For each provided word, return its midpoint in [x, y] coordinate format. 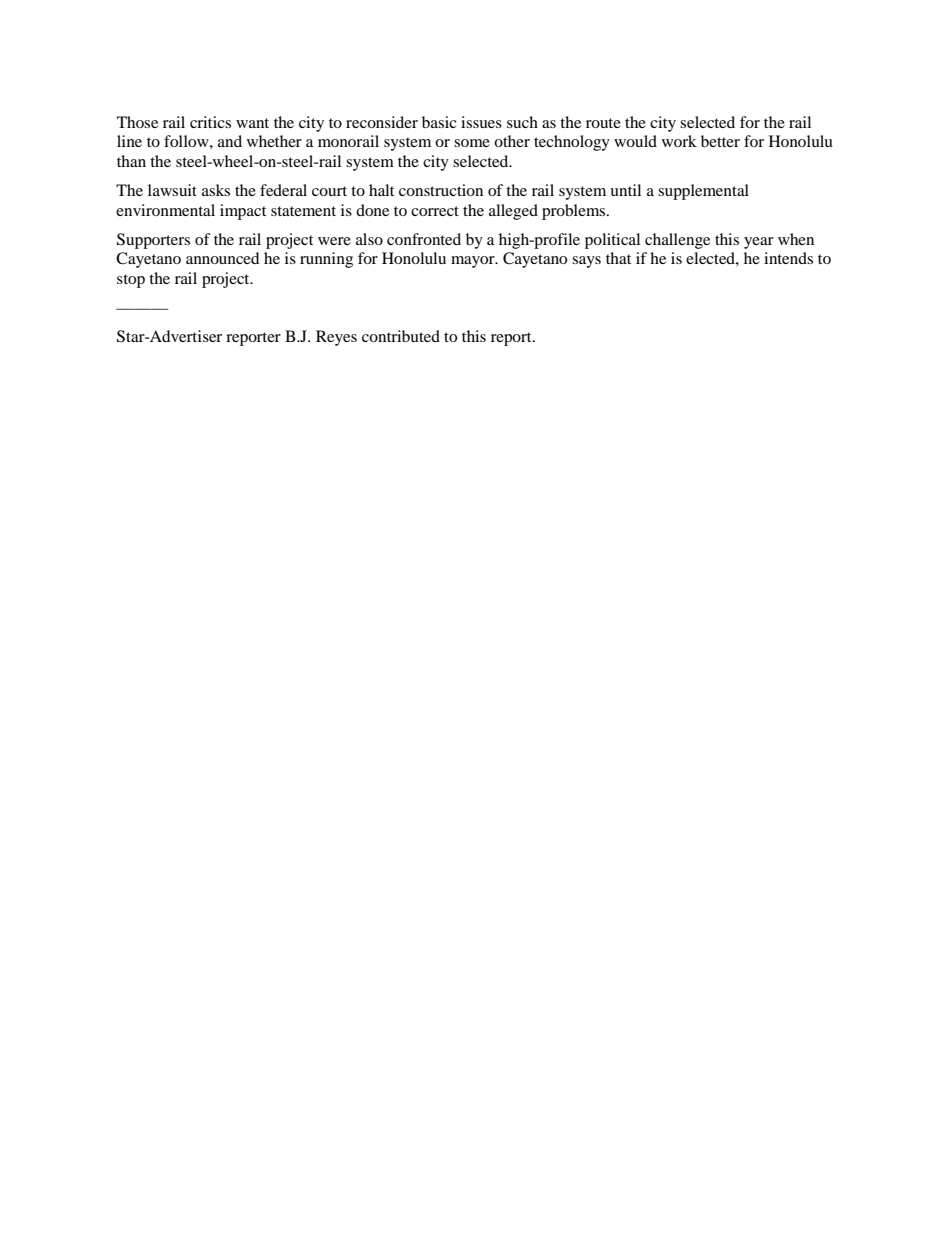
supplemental [703, 192]
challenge [677, 241]
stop [131, 281]
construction [441, 190]
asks [216, 190]
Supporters [153, 241]
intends [788, 258]
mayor [474, 262]
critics [210, 122]
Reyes [336, 338]
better [720, 141]
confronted [424, 239]
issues [481, 122]
